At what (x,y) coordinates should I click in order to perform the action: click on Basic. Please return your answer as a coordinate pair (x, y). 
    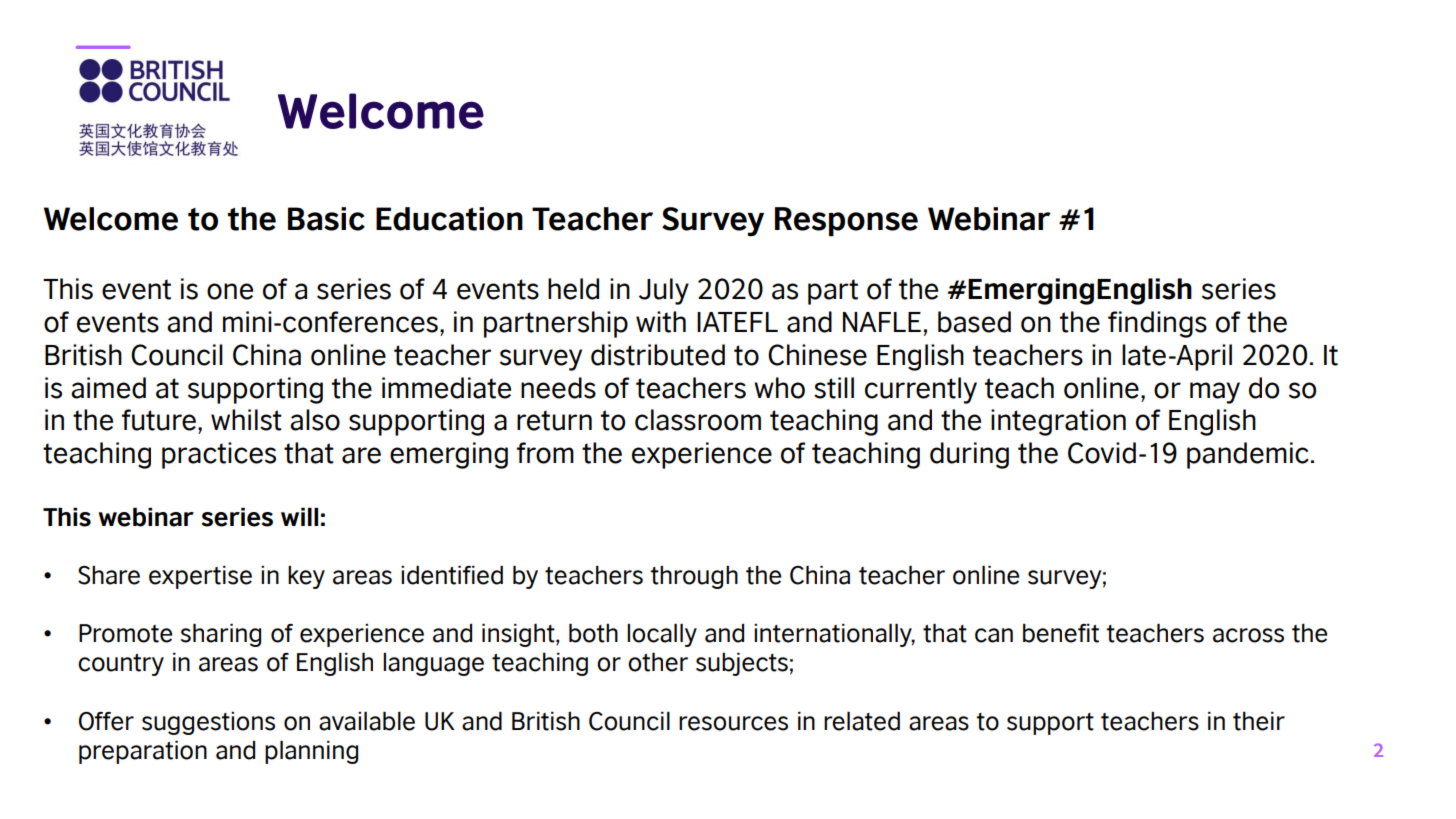
    Looking at the image, I should click on (326, 219).
